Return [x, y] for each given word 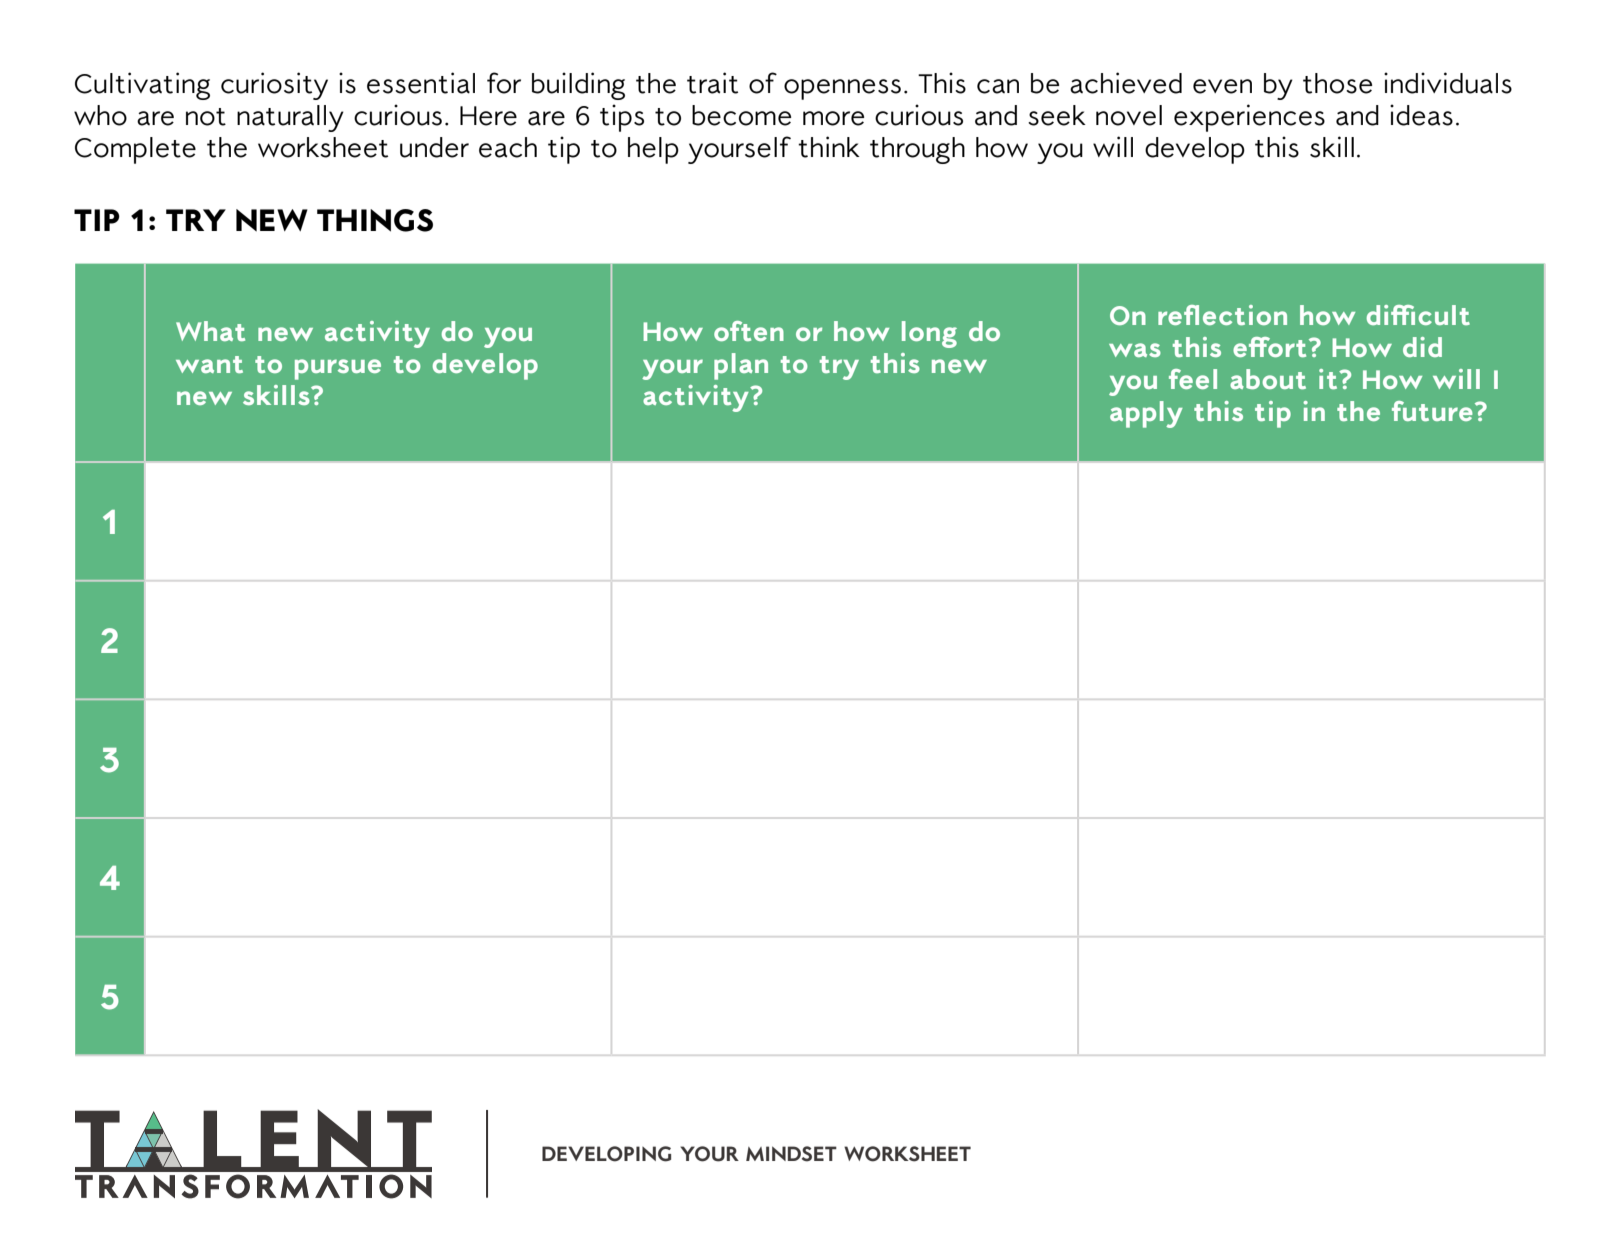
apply [1146, 414]
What [210, 331]
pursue [338, 369]
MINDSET [791, 1154]
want [209, 364]
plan [741, 366]
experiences [1249, 118]
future [1432, 411]
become [741, 115]
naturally [290, 118]
